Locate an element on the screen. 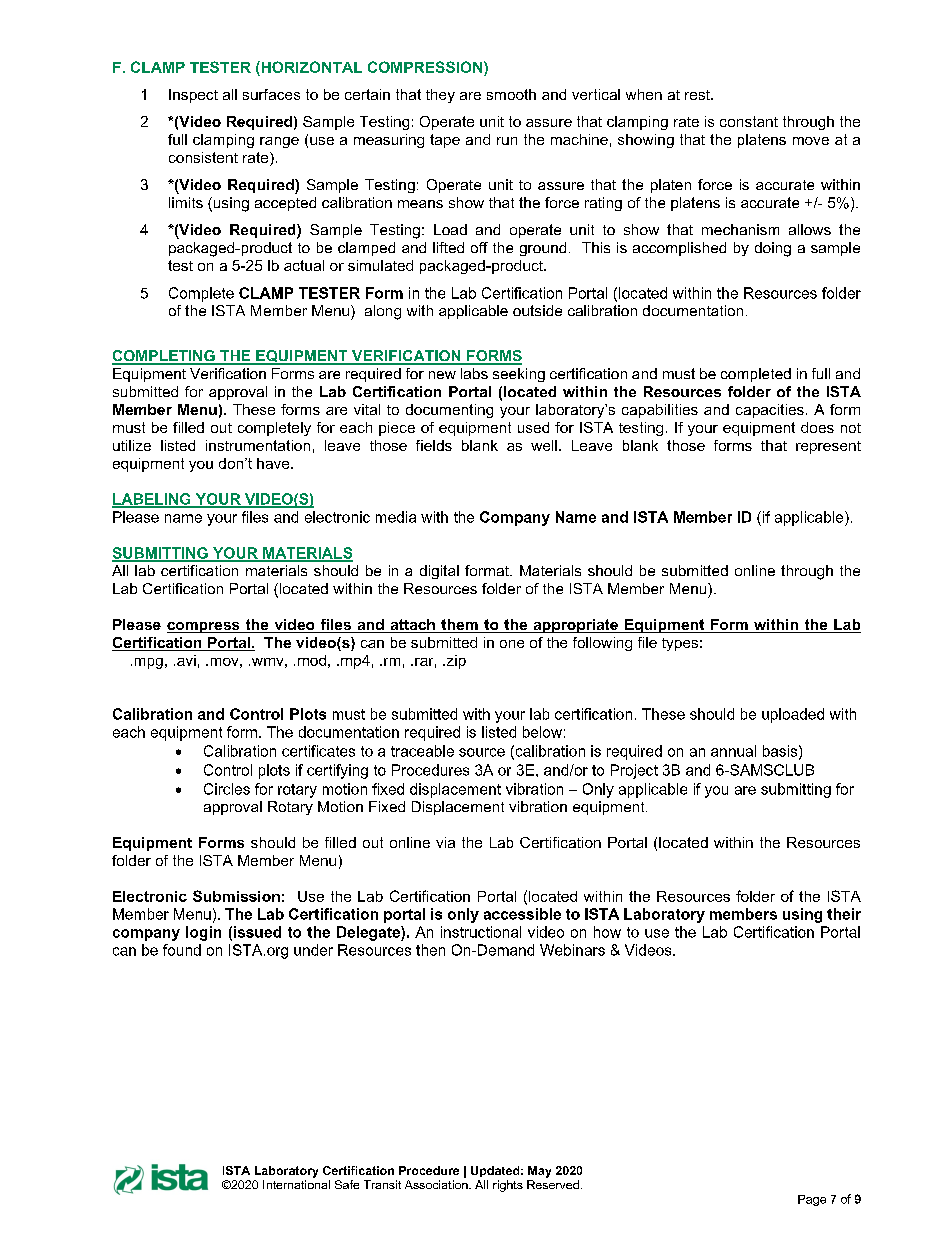 The image size is (952, 1233). Inspect is located at coordinates (193, 96).
